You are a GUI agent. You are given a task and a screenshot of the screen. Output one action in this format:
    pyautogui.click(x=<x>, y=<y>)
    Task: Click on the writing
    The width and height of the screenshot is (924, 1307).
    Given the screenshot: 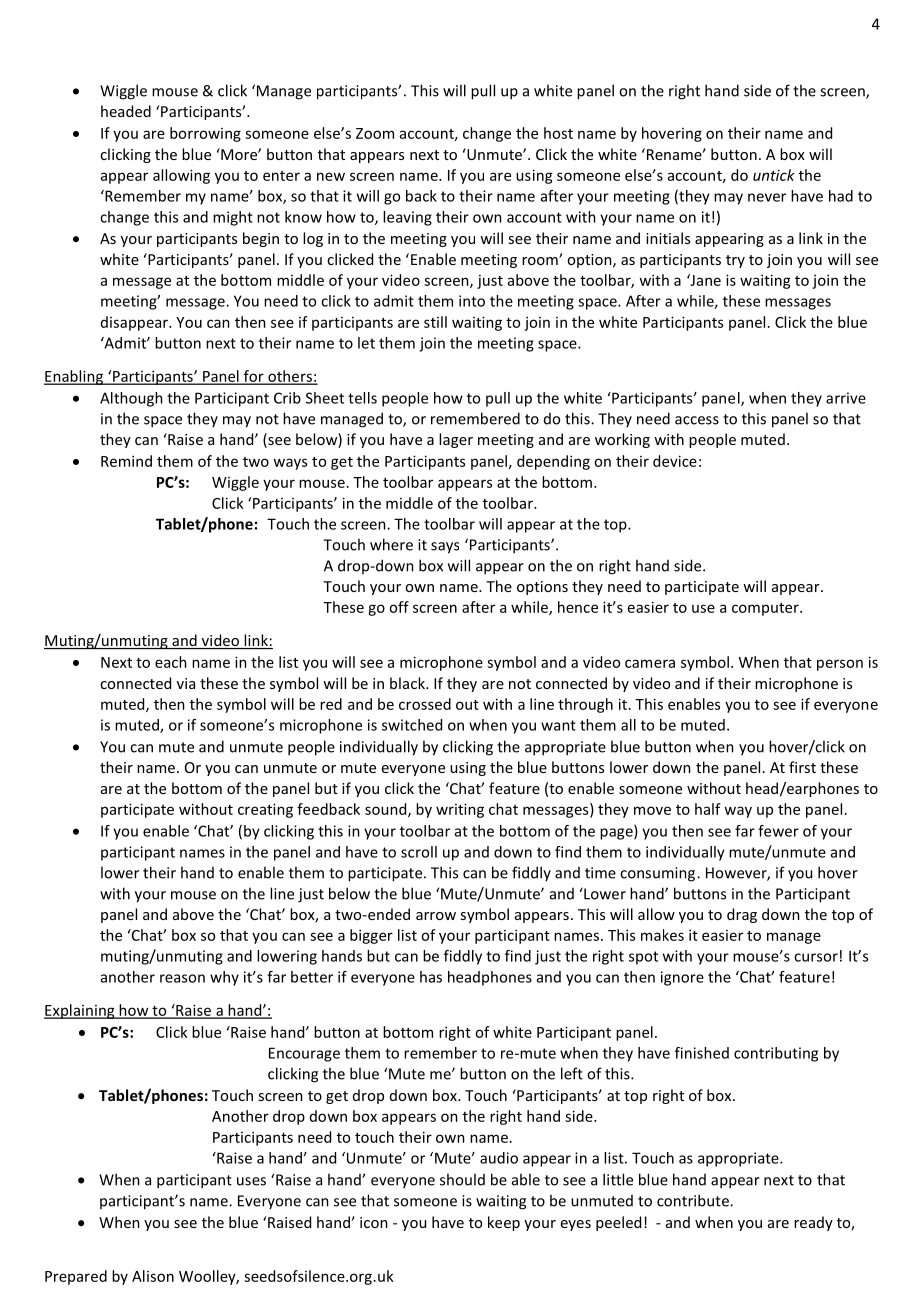 What is the action you would take?
    pyautogui.click(x=460, y=810)
